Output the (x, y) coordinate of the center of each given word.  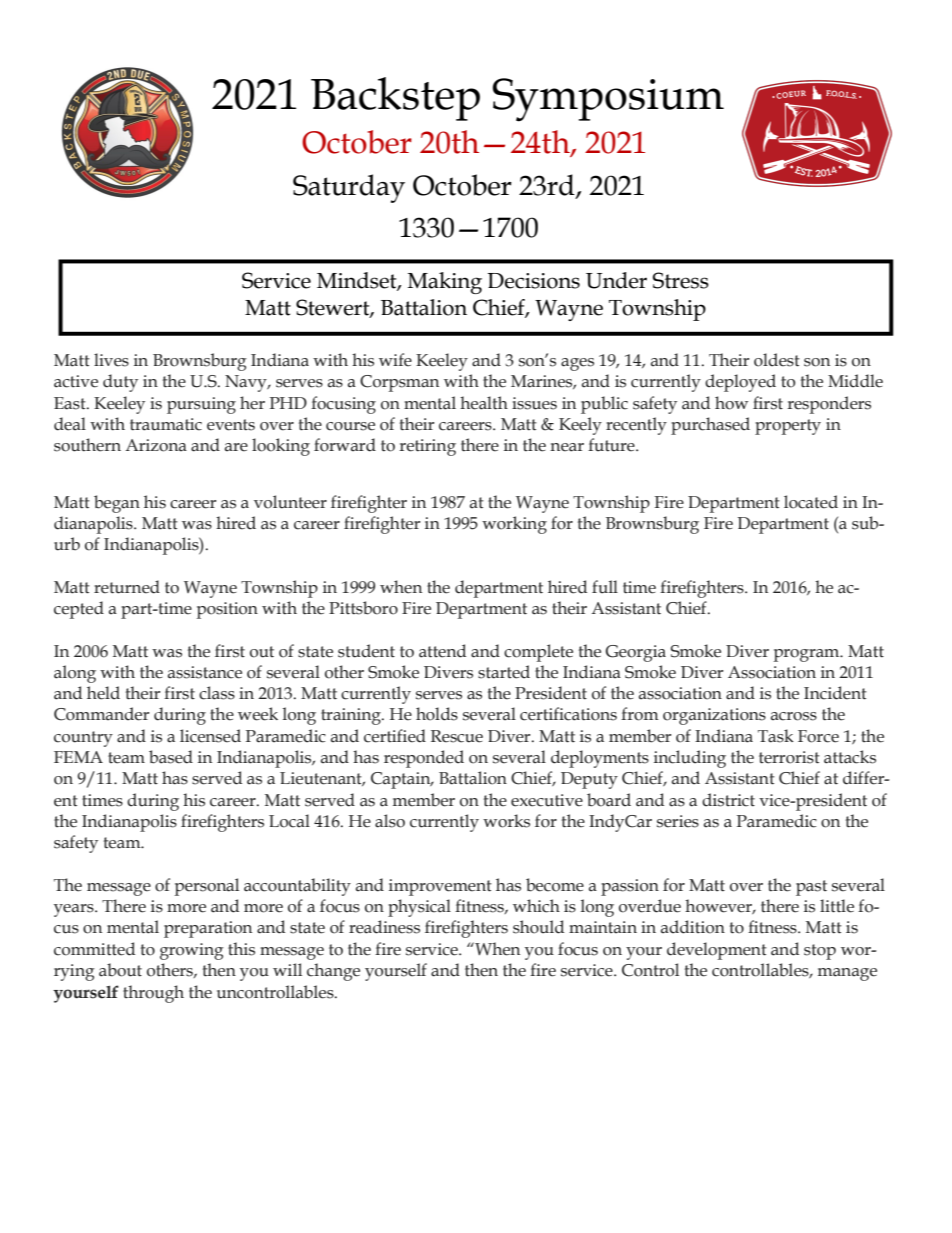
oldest (777, 360)
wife (395, 360)
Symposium (608, 100)
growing (192, 951)
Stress (681, 280)
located (811, 502)
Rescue (457, 736)
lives (111, 360)
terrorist (789, 757)
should (538, 927)
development (717, 951)
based (171, 757)
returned (127, 587)
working (514, 525)
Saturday (349, 188)
